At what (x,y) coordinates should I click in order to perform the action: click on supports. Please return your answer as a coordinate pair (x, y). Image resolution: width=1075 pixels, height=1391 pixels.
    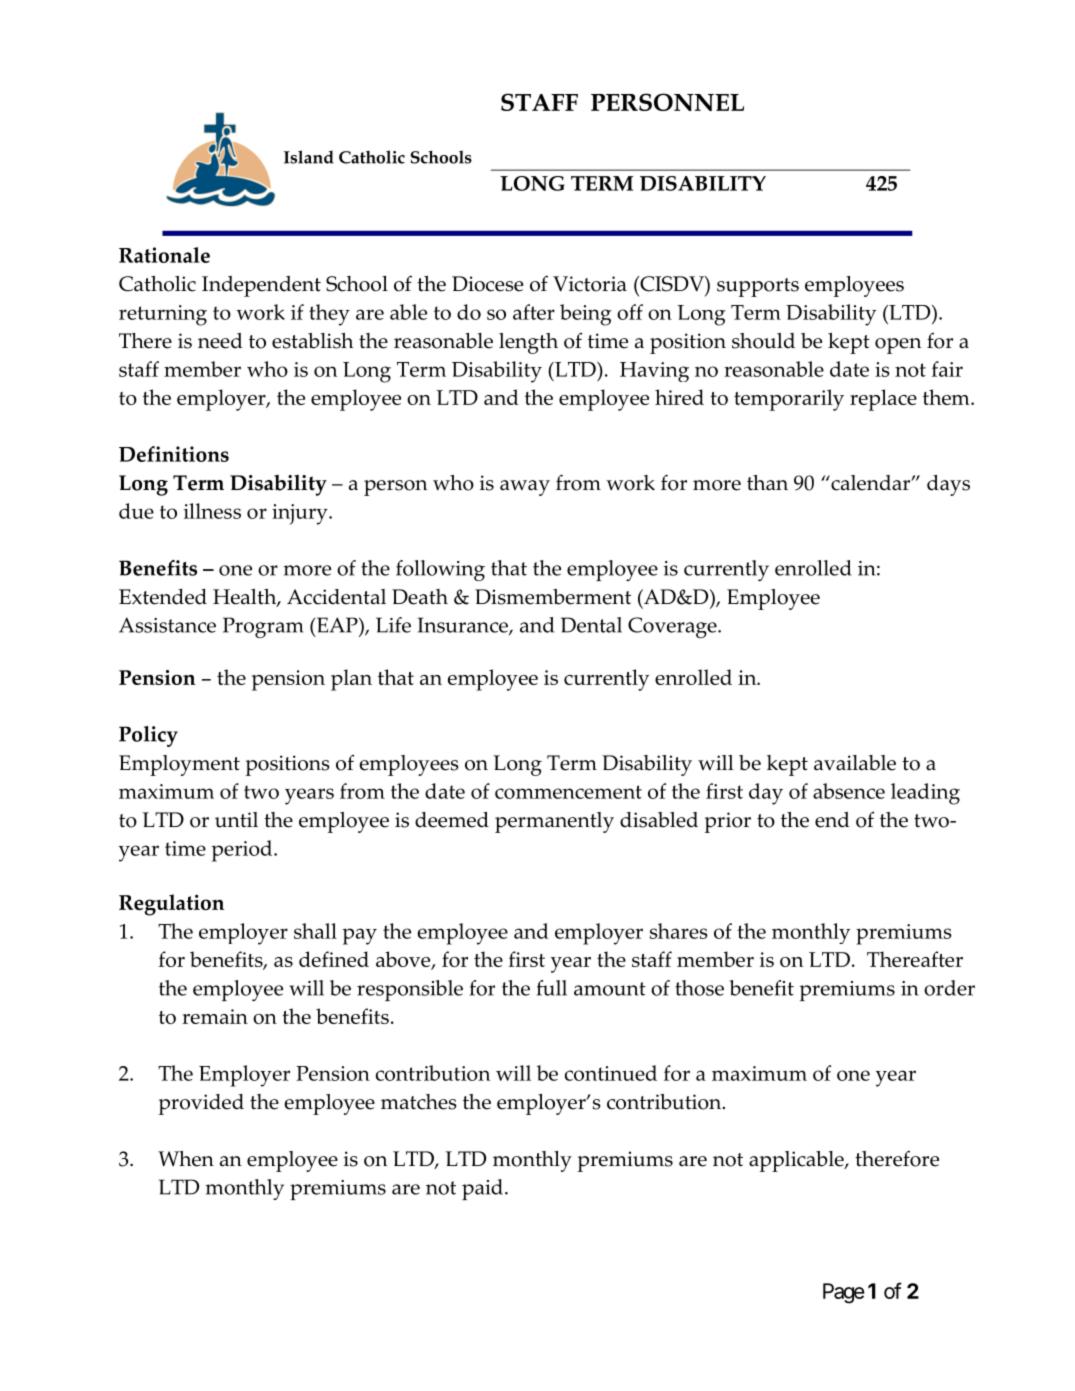
    Looking at the image, I should click on (758, 287).
